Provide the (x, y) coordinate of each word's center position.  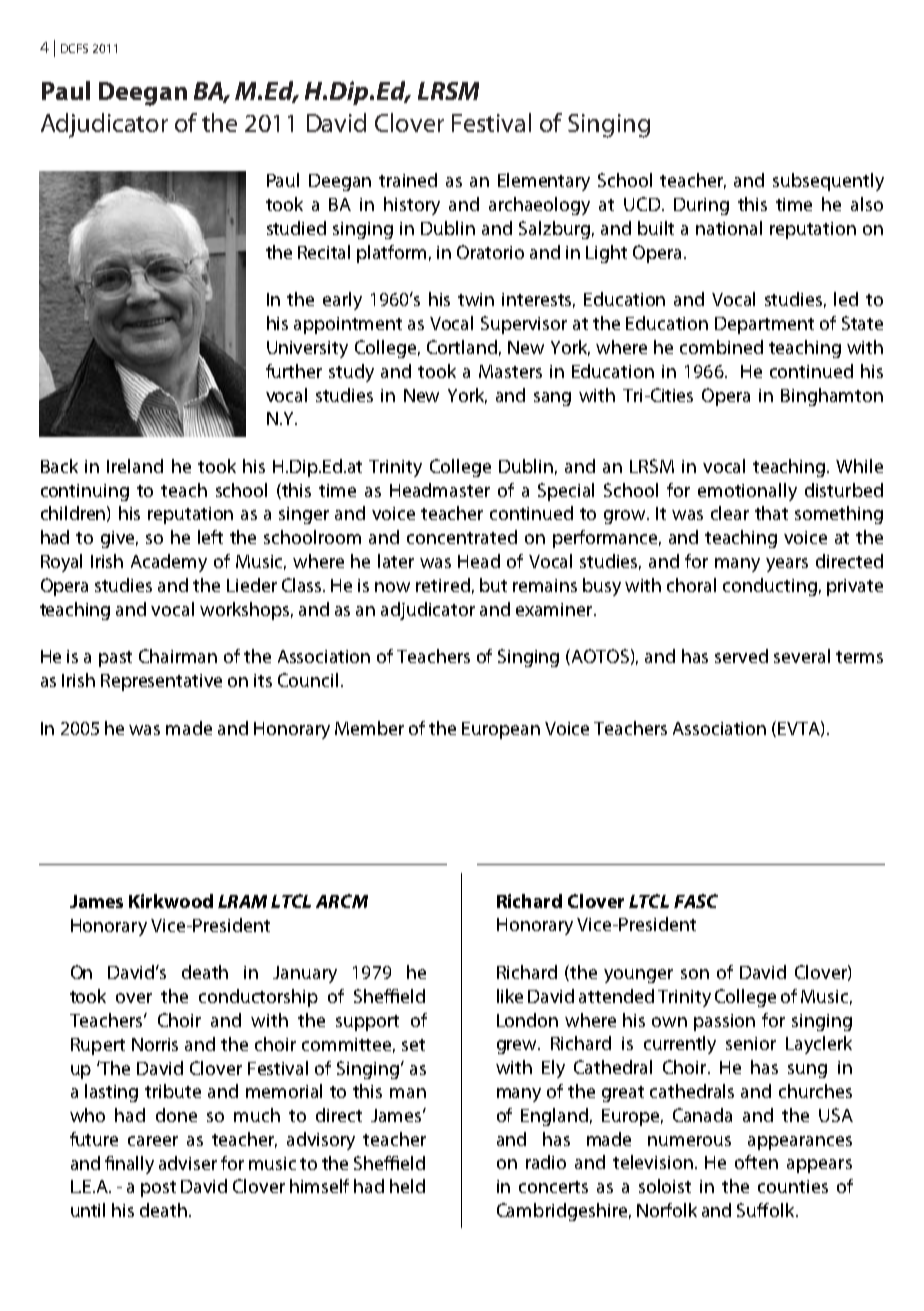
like (510, 996)
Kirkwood (171, 901)
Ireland (135, 466)
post (158, 1189)
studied (296, 228)
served (741, 656)
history (412, 206)
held (407, 1186)
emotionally (747, 492)
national (729, 228)
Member (369, 728)
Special (566, 492)
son (695, 974)
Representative (161, 682)
